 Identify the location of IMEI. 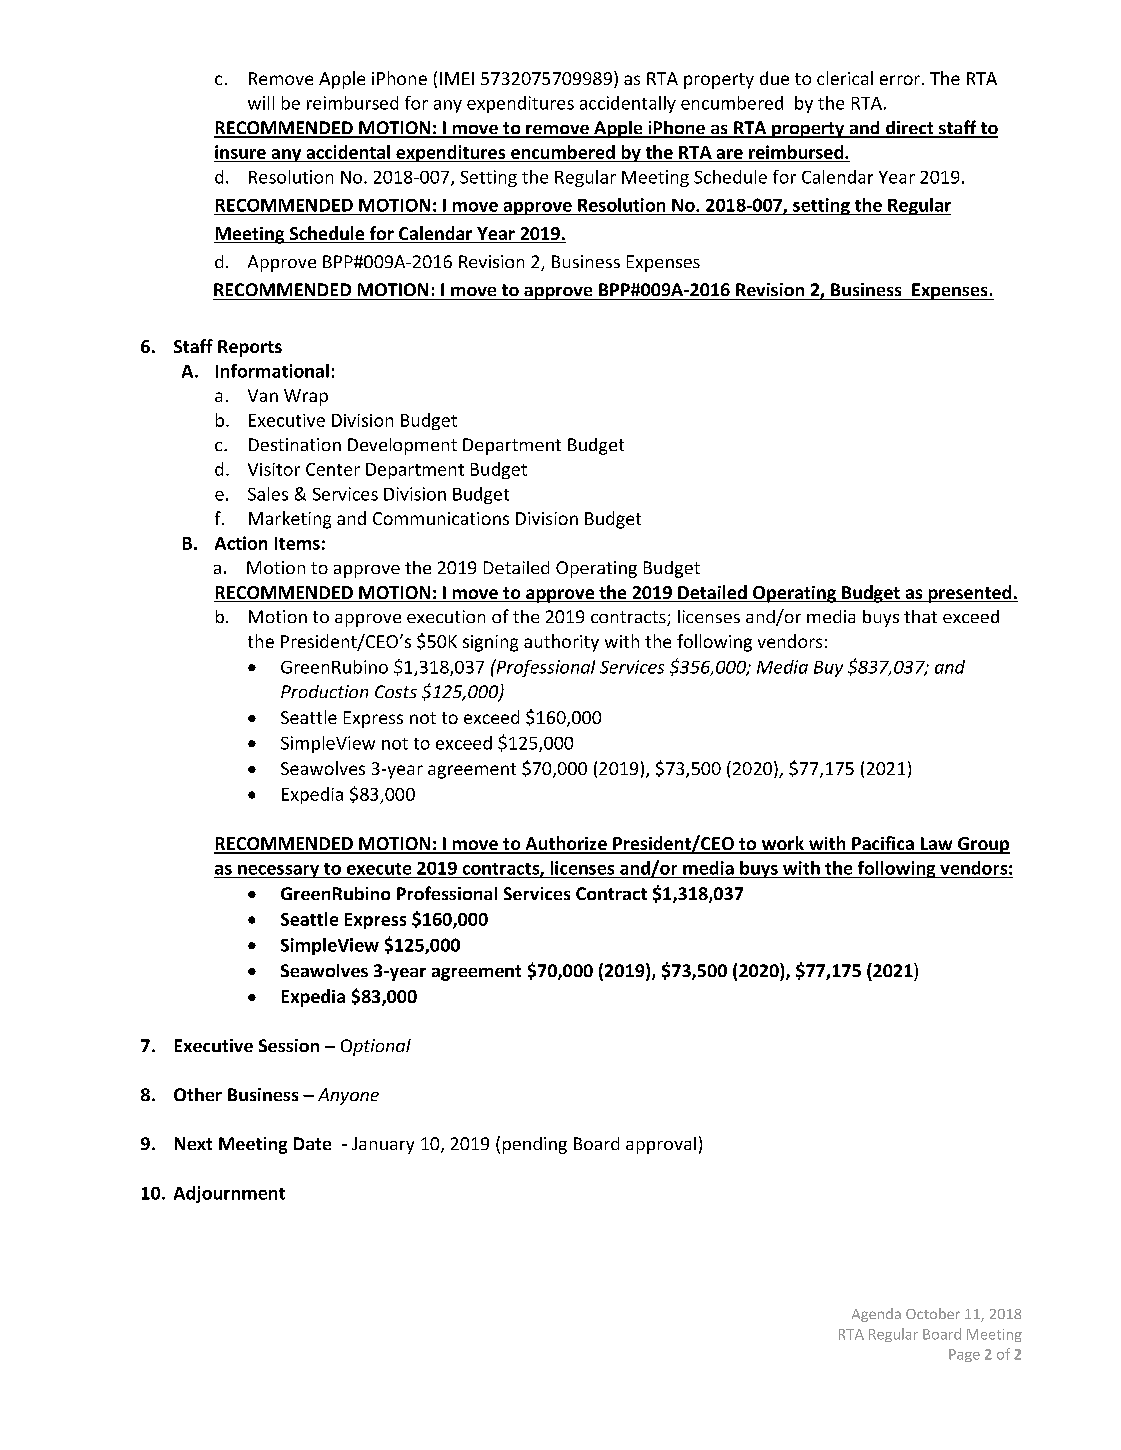
(457, 78).
